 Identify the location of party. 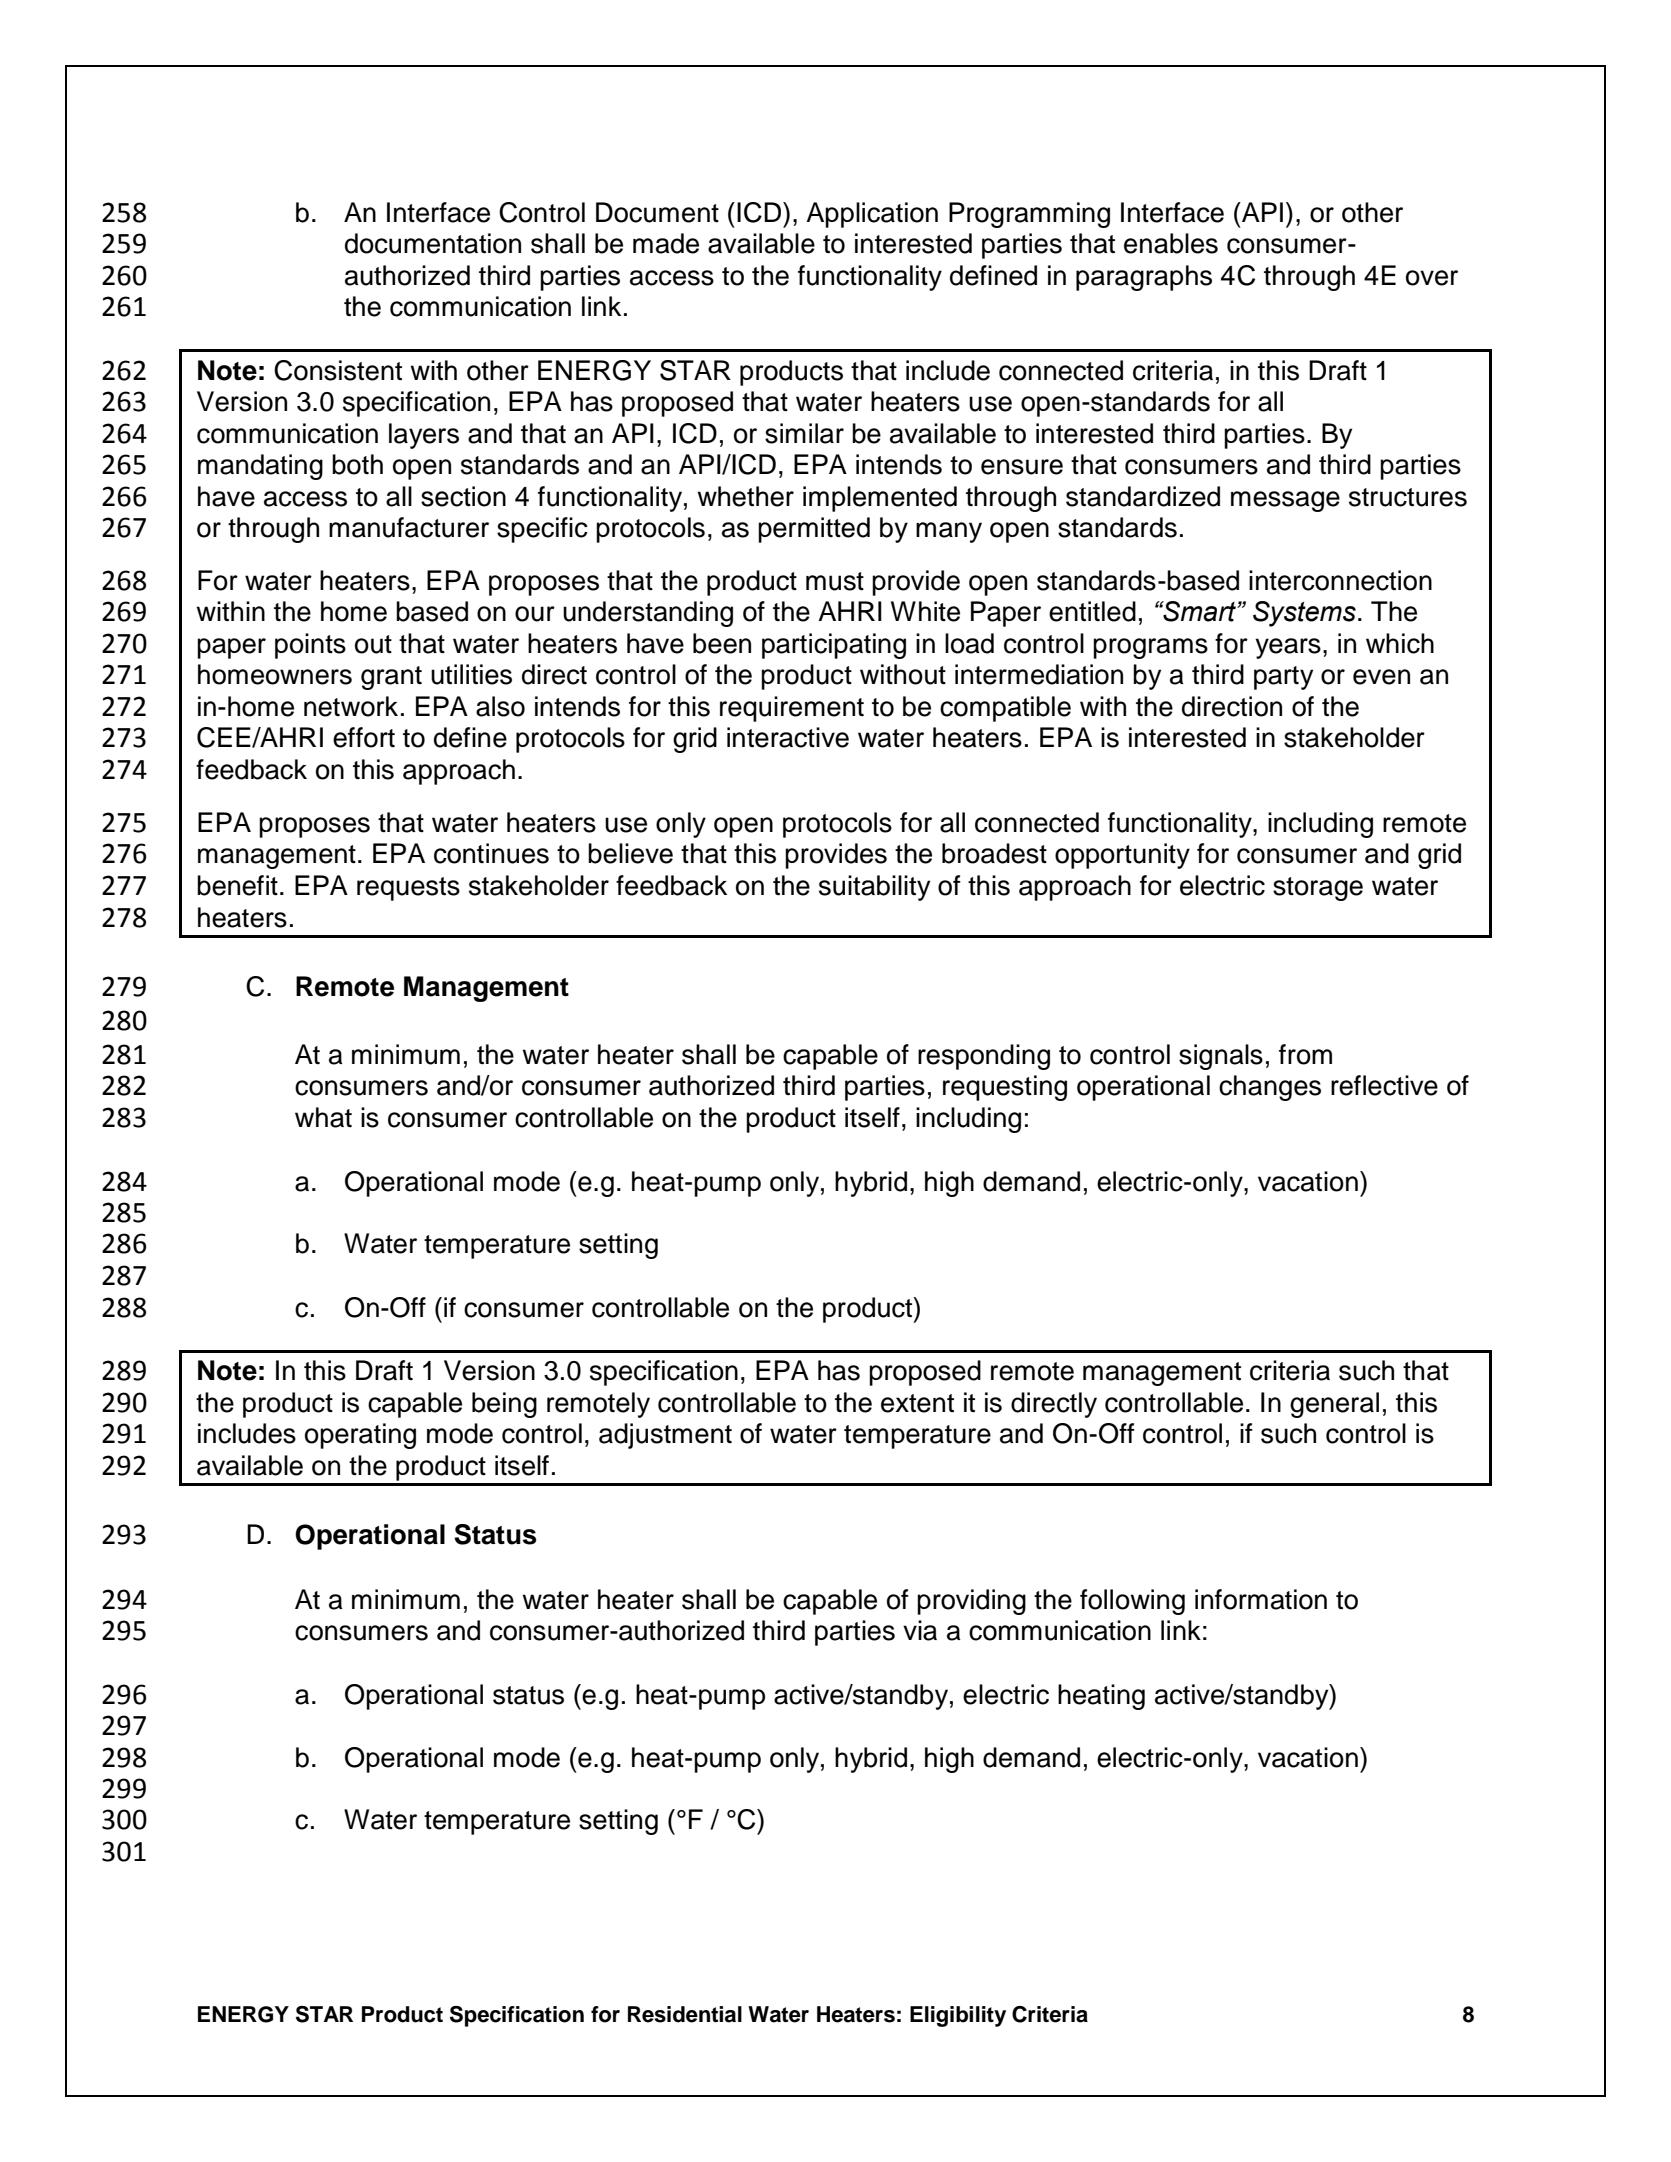
(1283, 678).
